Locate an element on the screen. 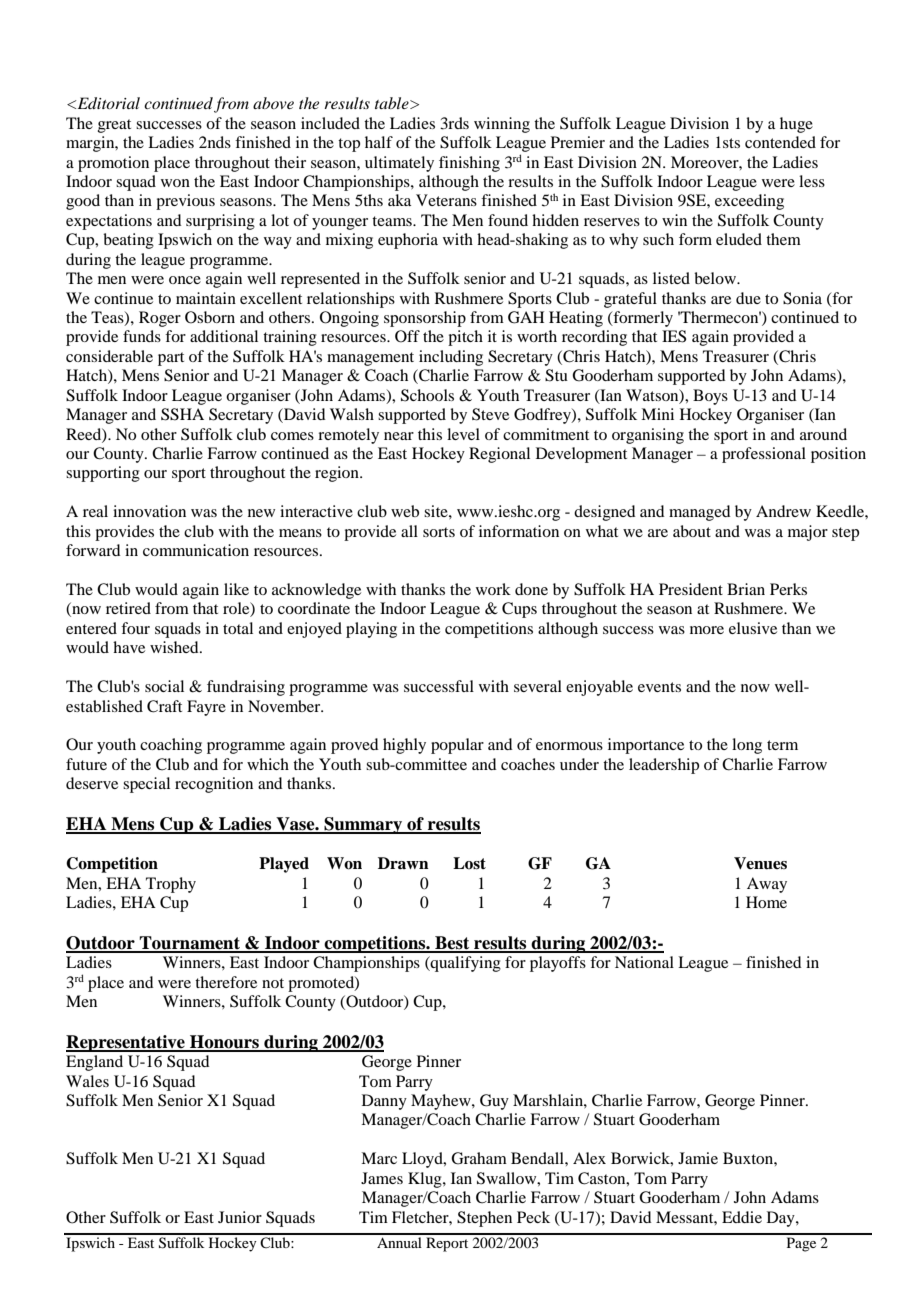 Image resolution: width=924 pixels, height=1308 pixels. Junior is located at coordinates (240, 1217).
